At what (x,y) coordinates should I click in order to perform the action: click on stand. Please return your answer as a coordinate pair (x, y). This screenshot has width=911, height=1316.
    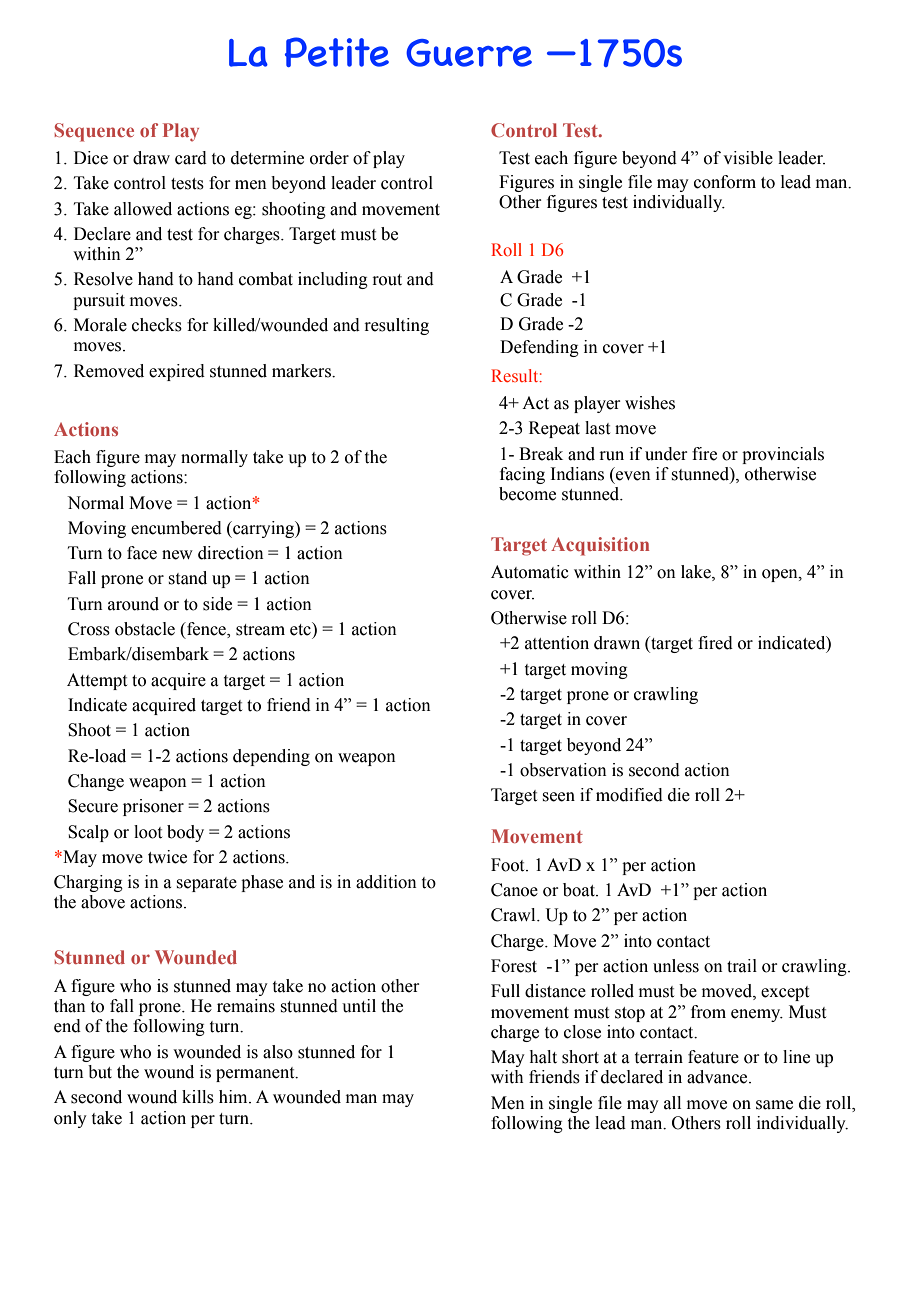
    Looking at the image, I should click on (188, 578).
